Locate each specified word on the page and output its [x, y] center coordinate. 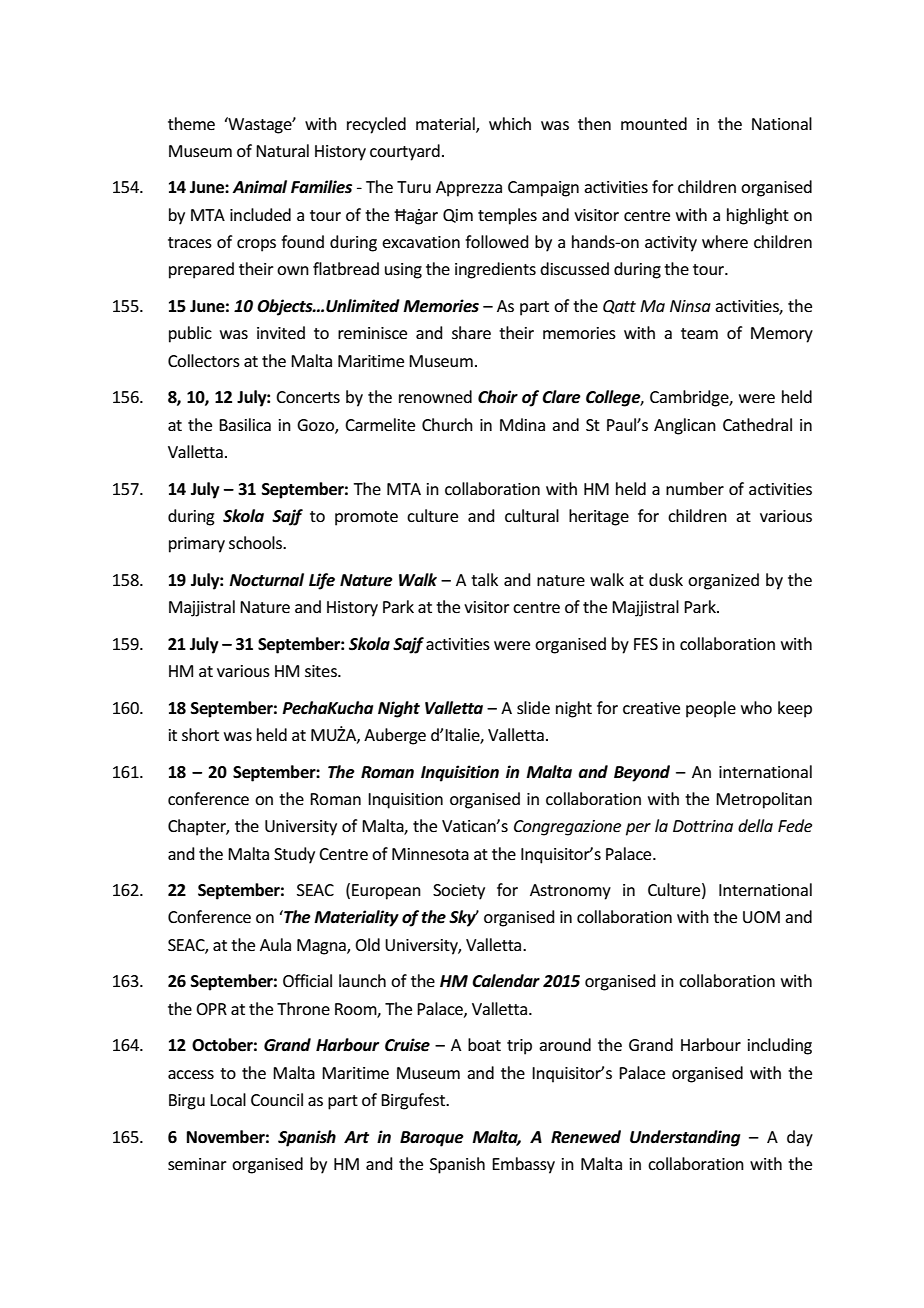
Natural [282, 150]
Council [277, 1099]
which [510, 123]
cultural [532, 515]
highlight [758, 216]
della [755, 825]
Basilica [245, 424]
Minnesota [430, 854]
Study [294, 855]
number [695, 488]
